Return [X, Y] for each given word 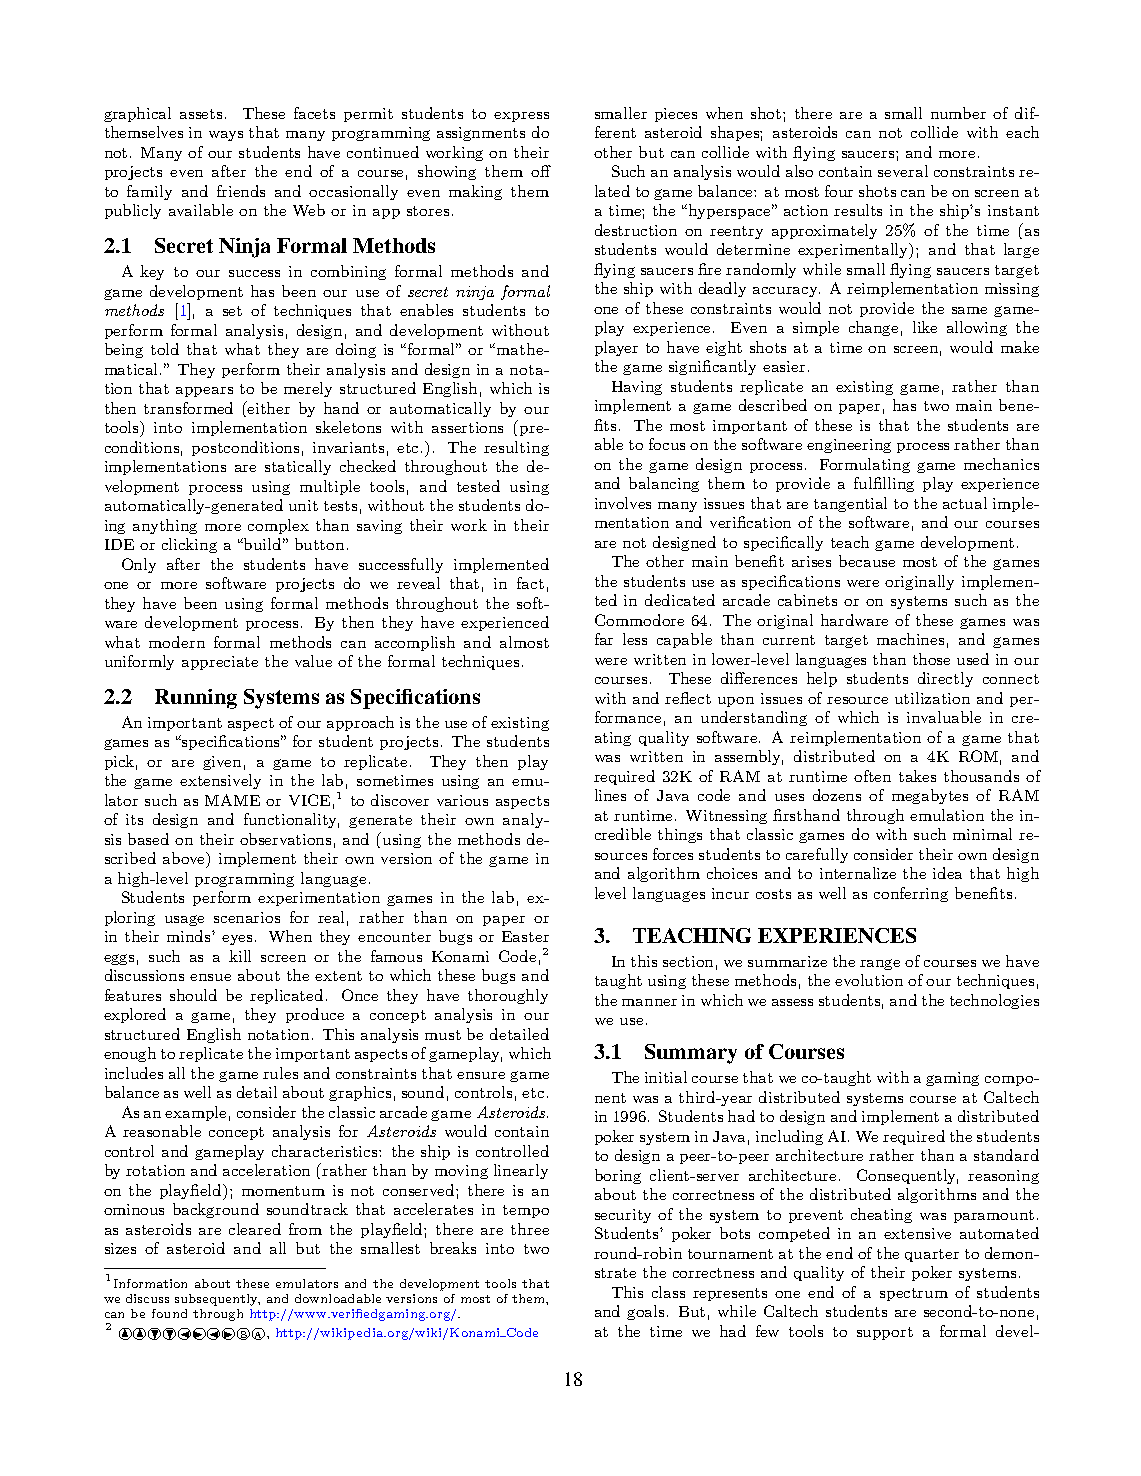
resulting [516, 448]
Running [196, 699]
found [169, 1313]
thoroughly [508, 996]
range [880, 964]
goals [645, 1312]
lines [610, 795]
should [193, 995]
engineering [849, 446]
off [541, 171]
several [903, 171]
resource [857, 700]
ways [226, 136]
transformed [188, 408]
